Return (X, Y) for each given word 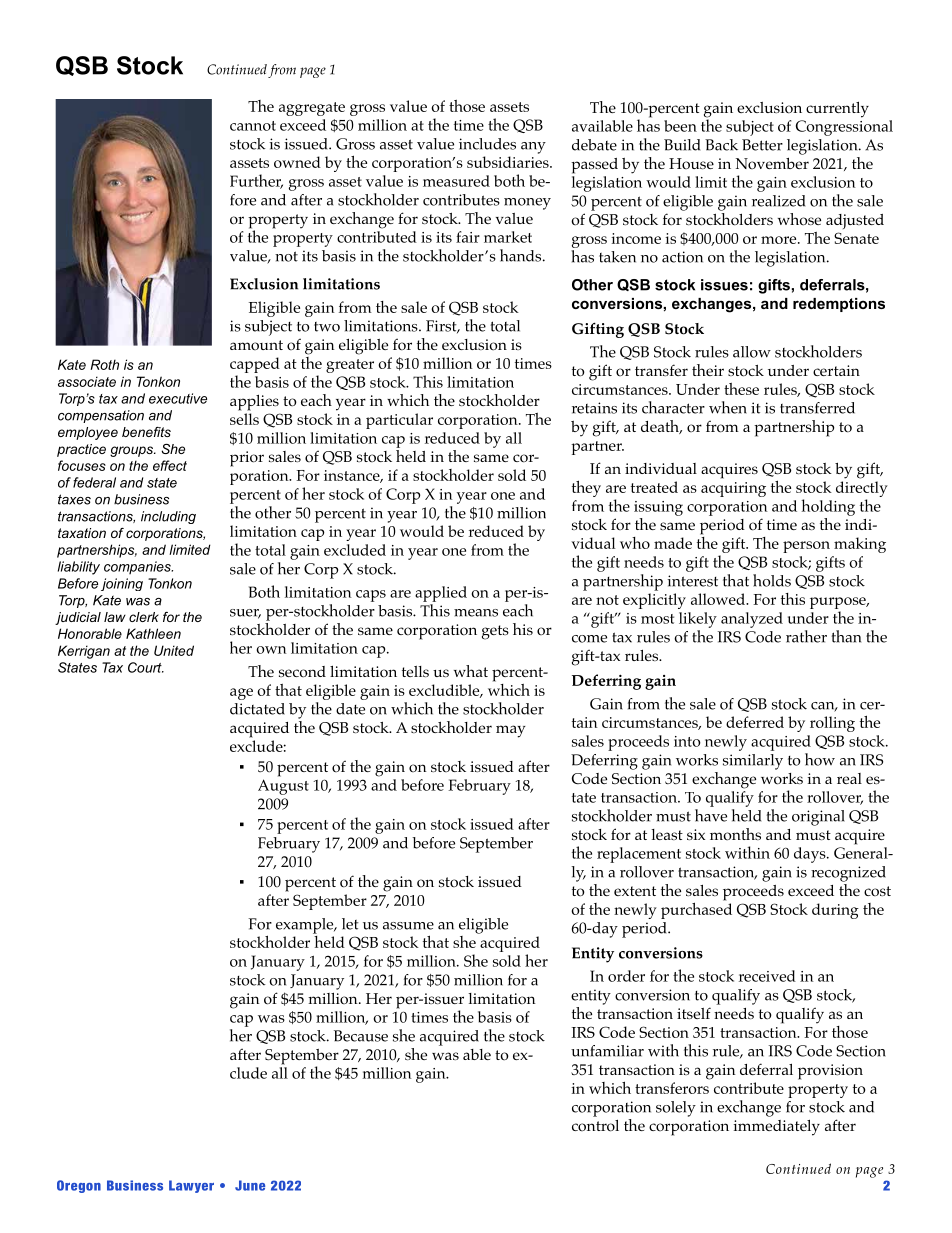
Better (762, 145)
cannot (253, 126)
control (595, 1126)
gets (495, 632)
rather (806, 636)
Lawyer (191, 1186)
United (174, 650)
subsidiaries (509, 162)
